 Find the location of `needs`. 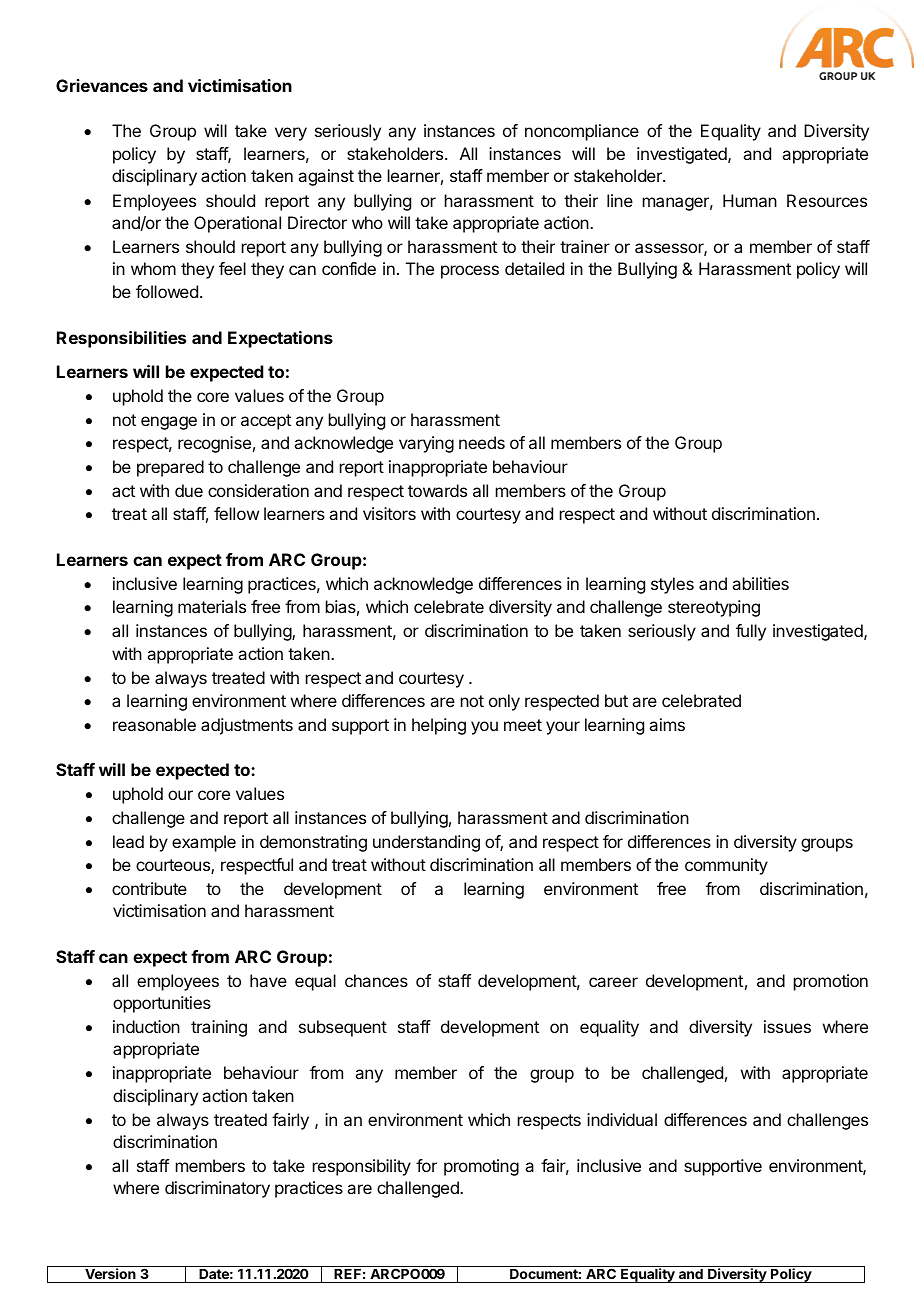

needs is located at coordinates (482, 442).
